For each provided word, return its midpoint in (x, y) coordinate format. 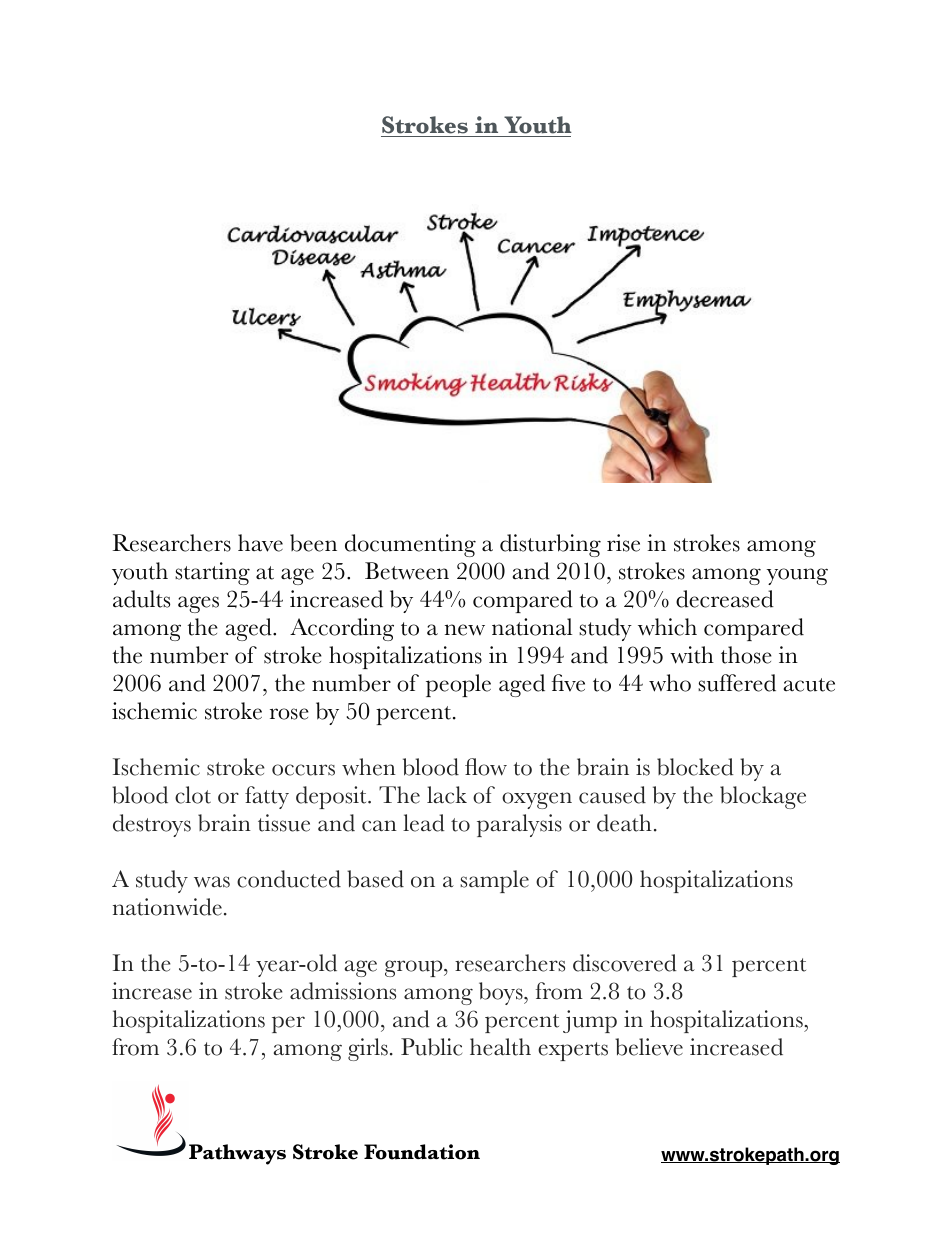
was (212, 882)
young (797, 576)
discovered (625, 963)
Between (407, 571)
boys (502, 993)
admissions (343, 991)
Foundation (422, 1152)
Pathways (237, 1154)
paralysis (519, 825)
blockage (763, 797)
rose (289, 714)
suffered (737, 683)
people (458, 685)
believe (649, 1047)
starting (212, 573)
